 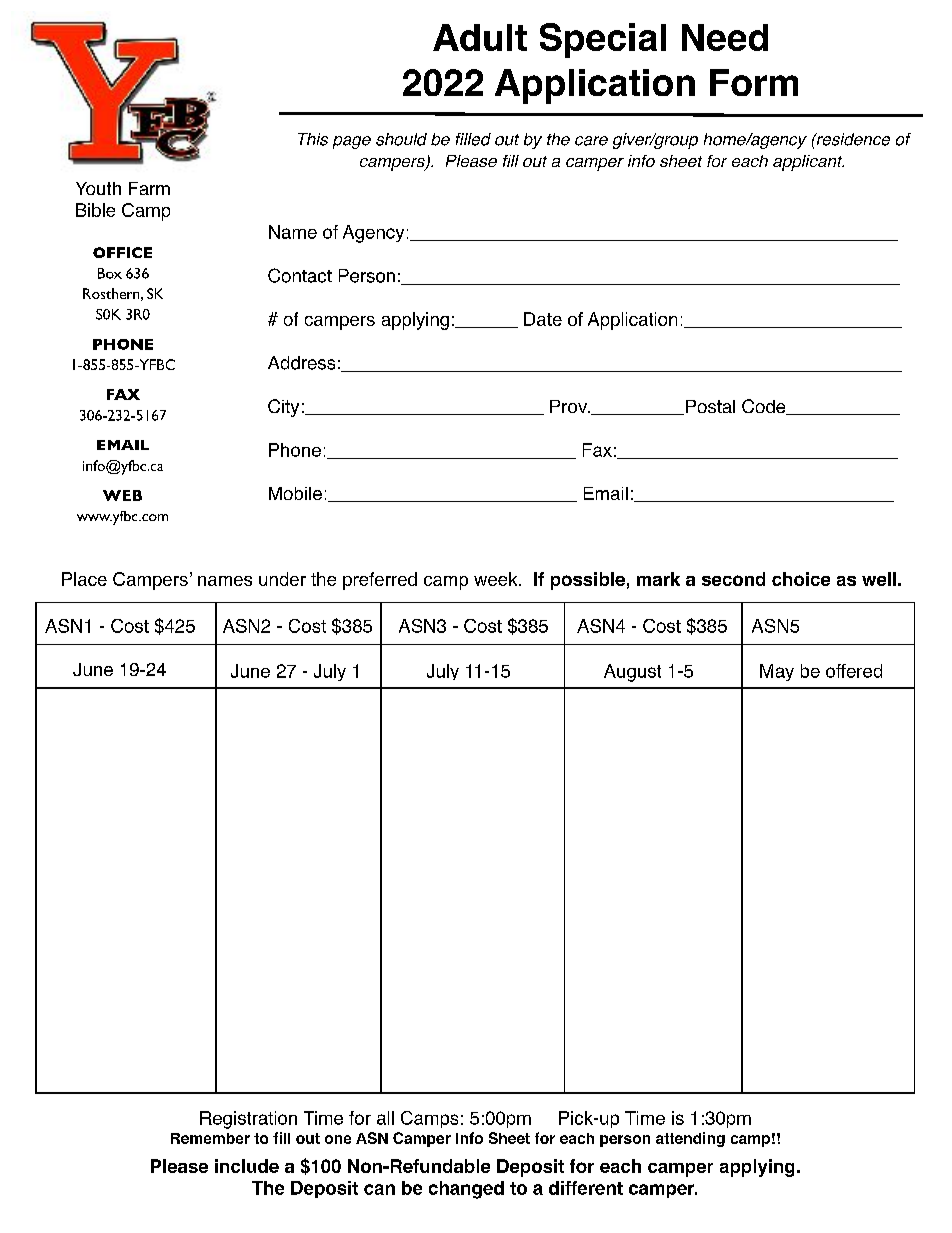 I want to click on choice, so click(x=801, y=579).
